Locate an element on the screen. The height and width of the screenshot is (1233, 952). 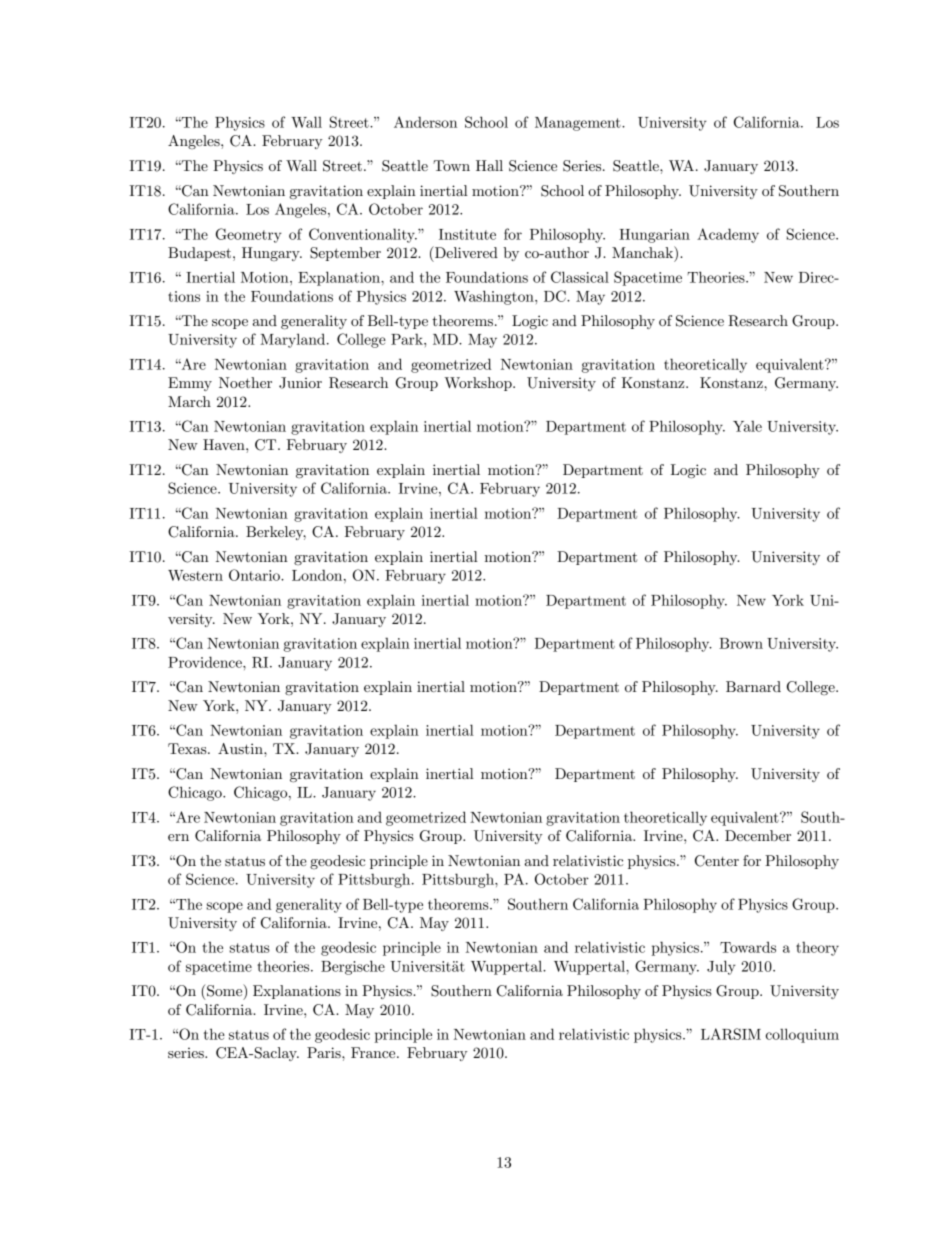
Hall is located at coordinates (489, 165).
